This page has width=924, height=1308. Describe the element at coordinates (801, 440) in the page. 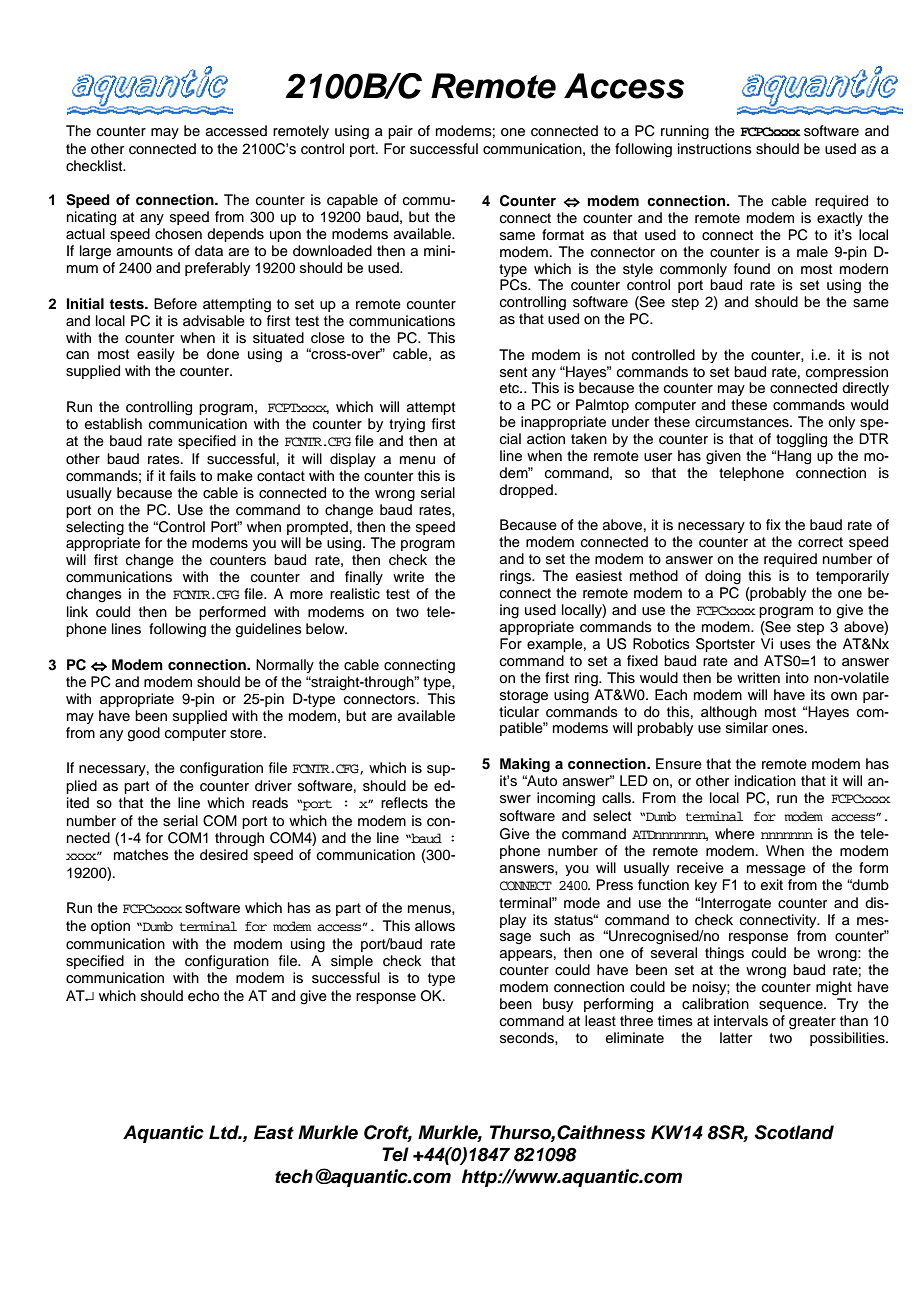

I see `toggling` at that location.
